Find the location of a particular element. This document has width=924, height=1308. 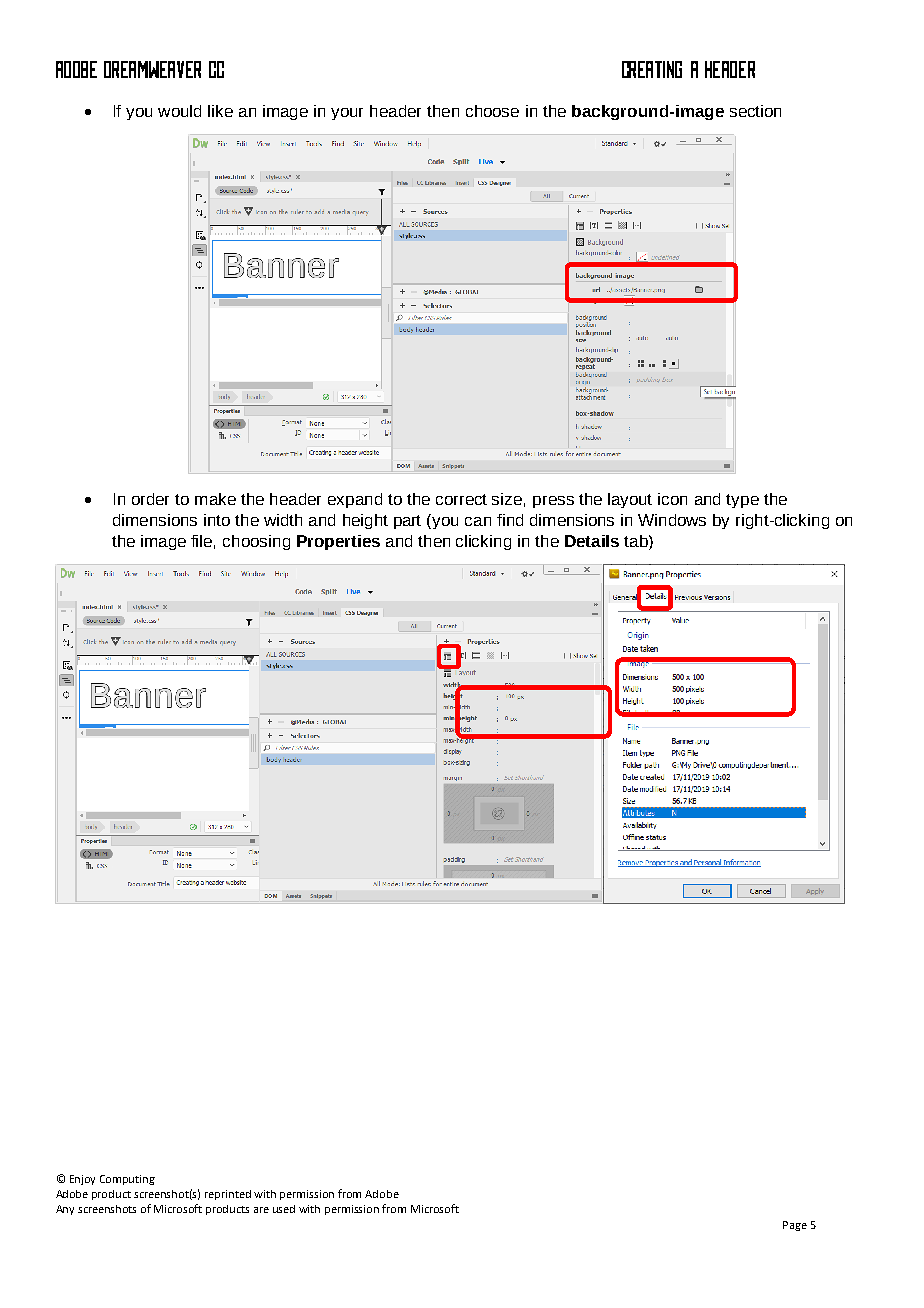

into is located at coordinates (217, 520).
